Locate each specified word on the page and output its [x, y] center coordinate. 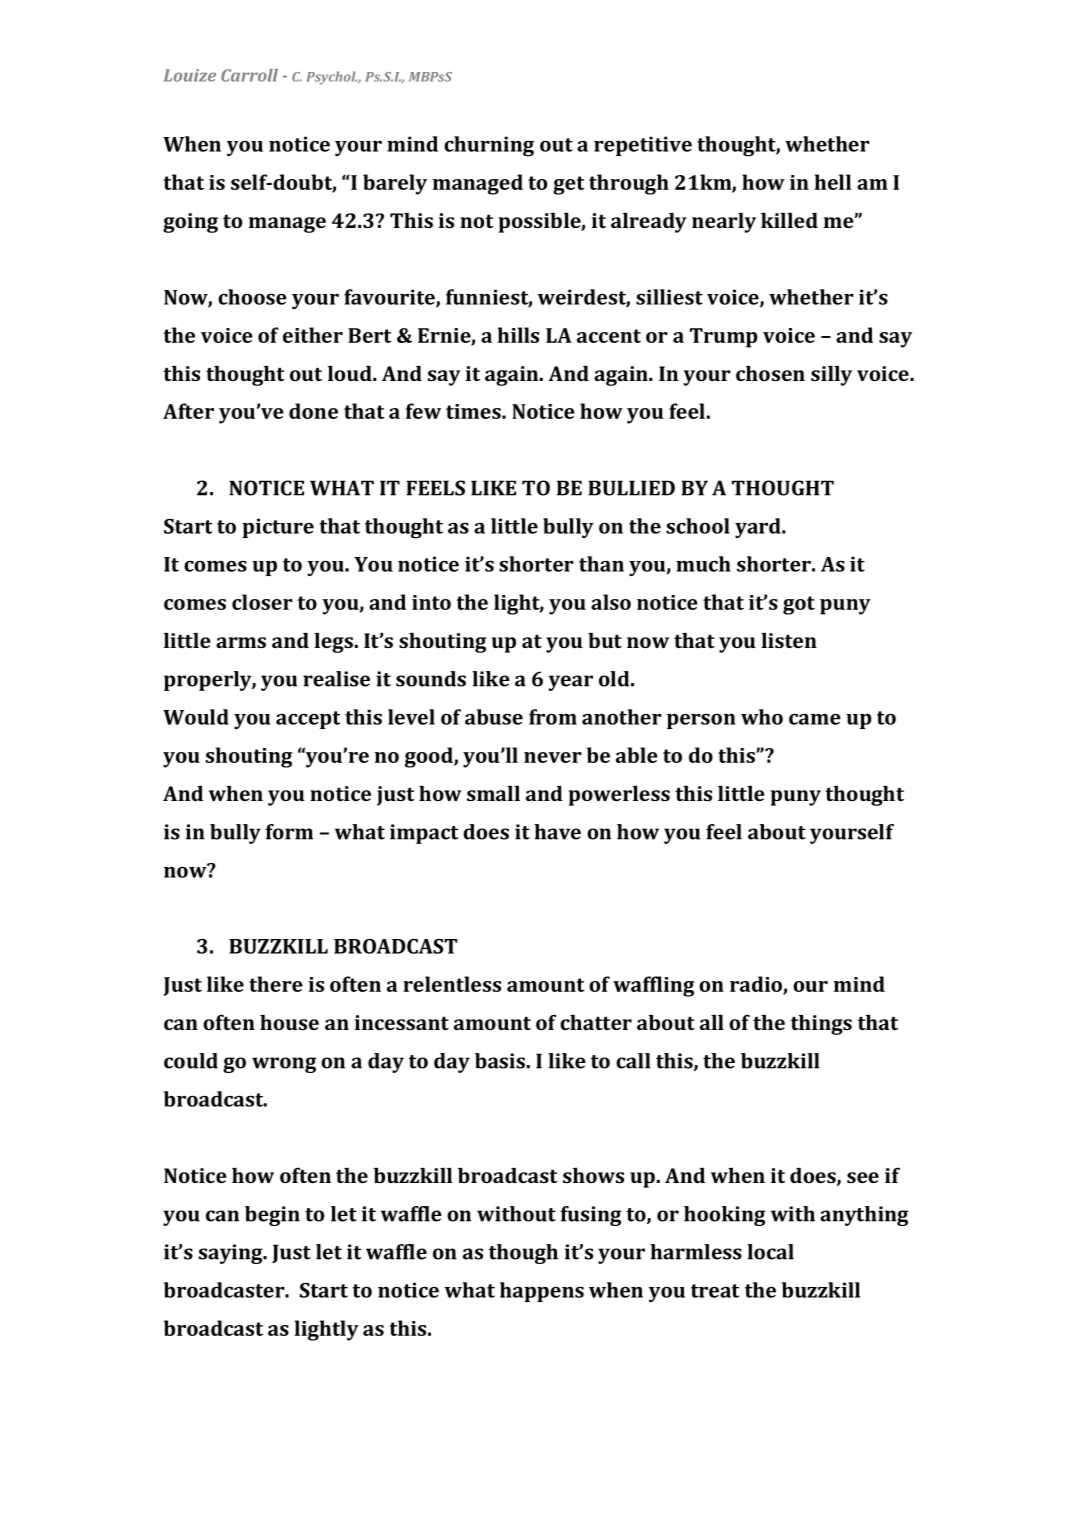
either [313, 335]
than [601, 564]
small [493, 793]
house [289, 1022]
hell [833, 182]
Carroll [249, 75]
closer [262, 602]
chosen [770, 373]
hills [518, 335]
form [289, 832]
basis [500, 1061]
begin [272, 1216]
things [821, 1025]
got [799, 605]
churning [489, 146]
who [762, 717]
